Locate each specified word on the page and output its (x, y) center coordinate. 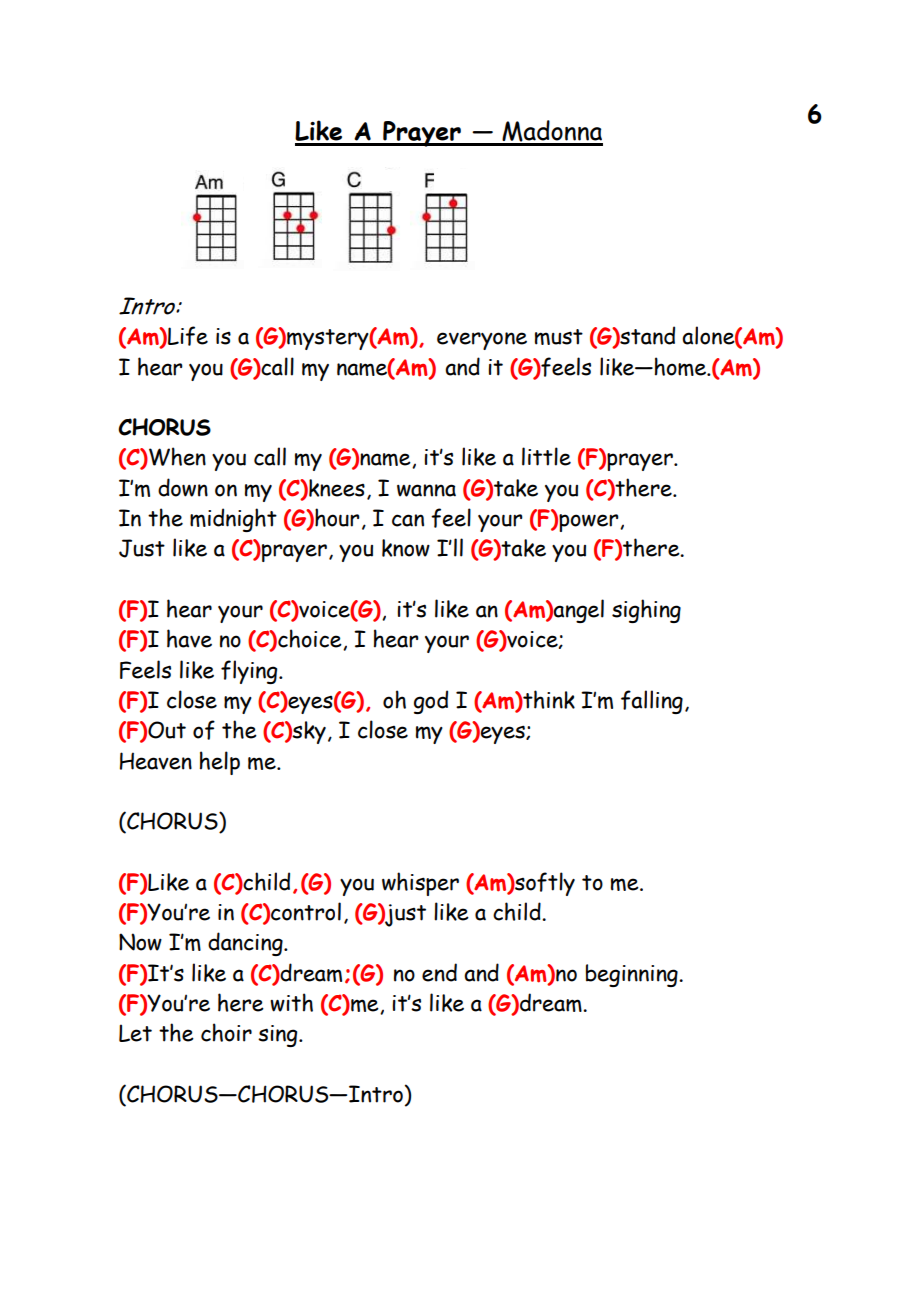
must (559, 337)
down (183, 487)
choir (226, 1032)
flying (250, 672)
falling (652, 702)
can (408, 520)
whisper (420, 884)
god (431, 702)
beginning (633, 975)
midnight (233, 520)
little (546, 456)
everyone (482, 341)
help (220, 763)
